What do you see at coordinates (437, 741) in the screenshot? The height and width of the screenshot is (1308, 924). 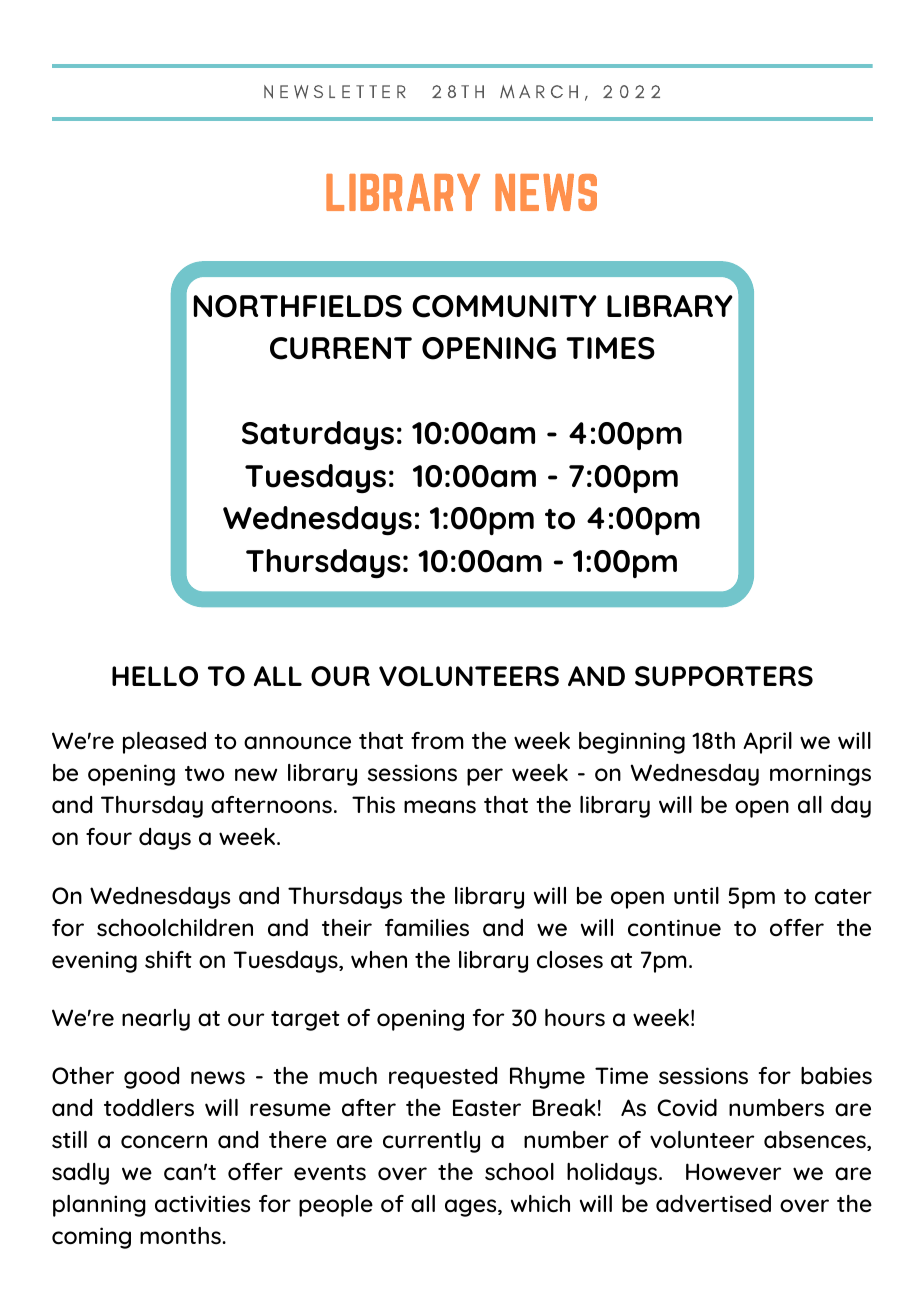 I see `from` at bounding box center [437, 741].
